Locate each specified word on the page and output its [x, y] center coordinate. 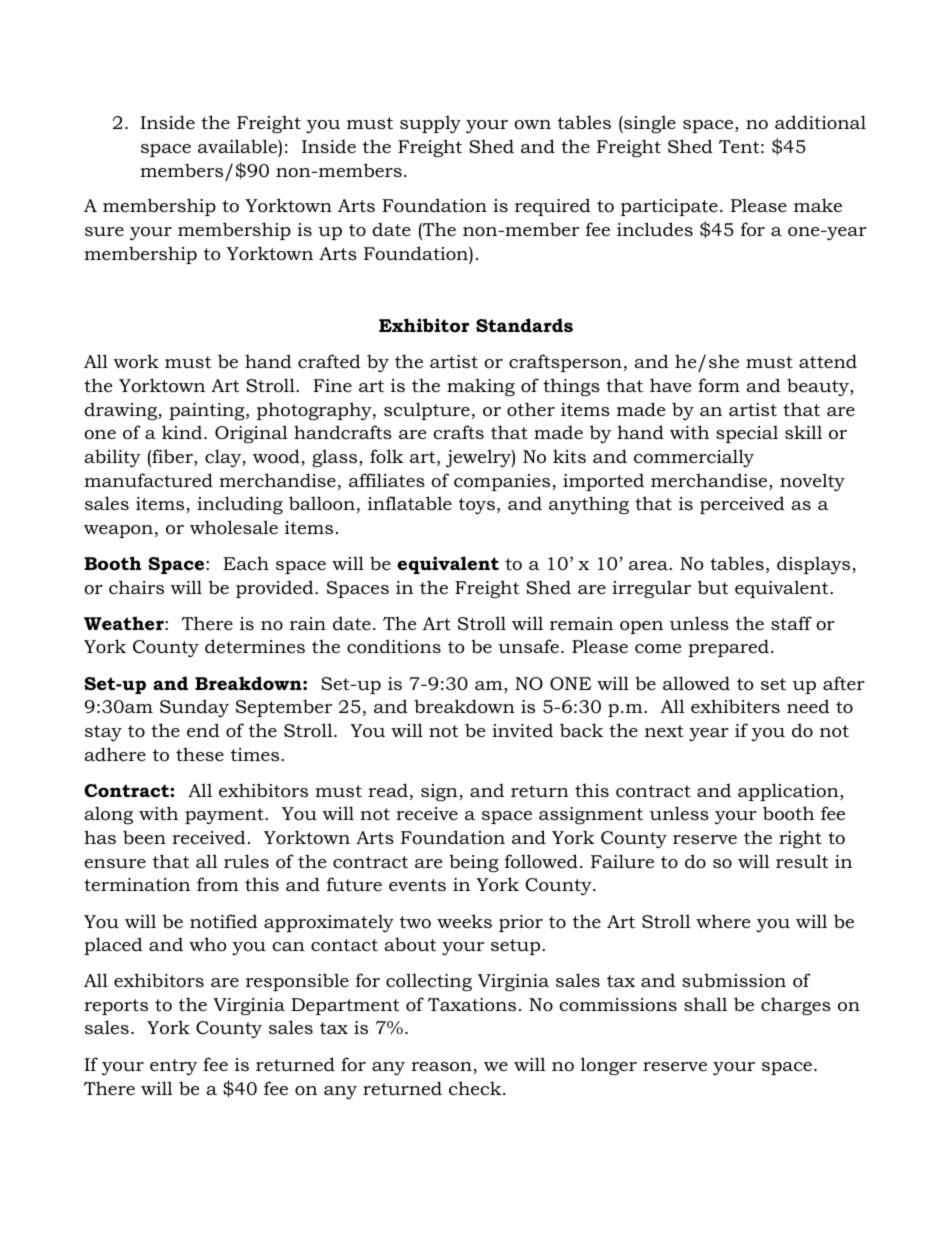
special [747, 434]
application [789, 792]
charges [796, 1006]
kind [183, 432]
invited [522, 730]
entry [173, 1067]
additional [820, 122]
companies [503, 482]
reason [442, 1068]
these [200, 754]
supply [430, 124]
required [553, 207]
